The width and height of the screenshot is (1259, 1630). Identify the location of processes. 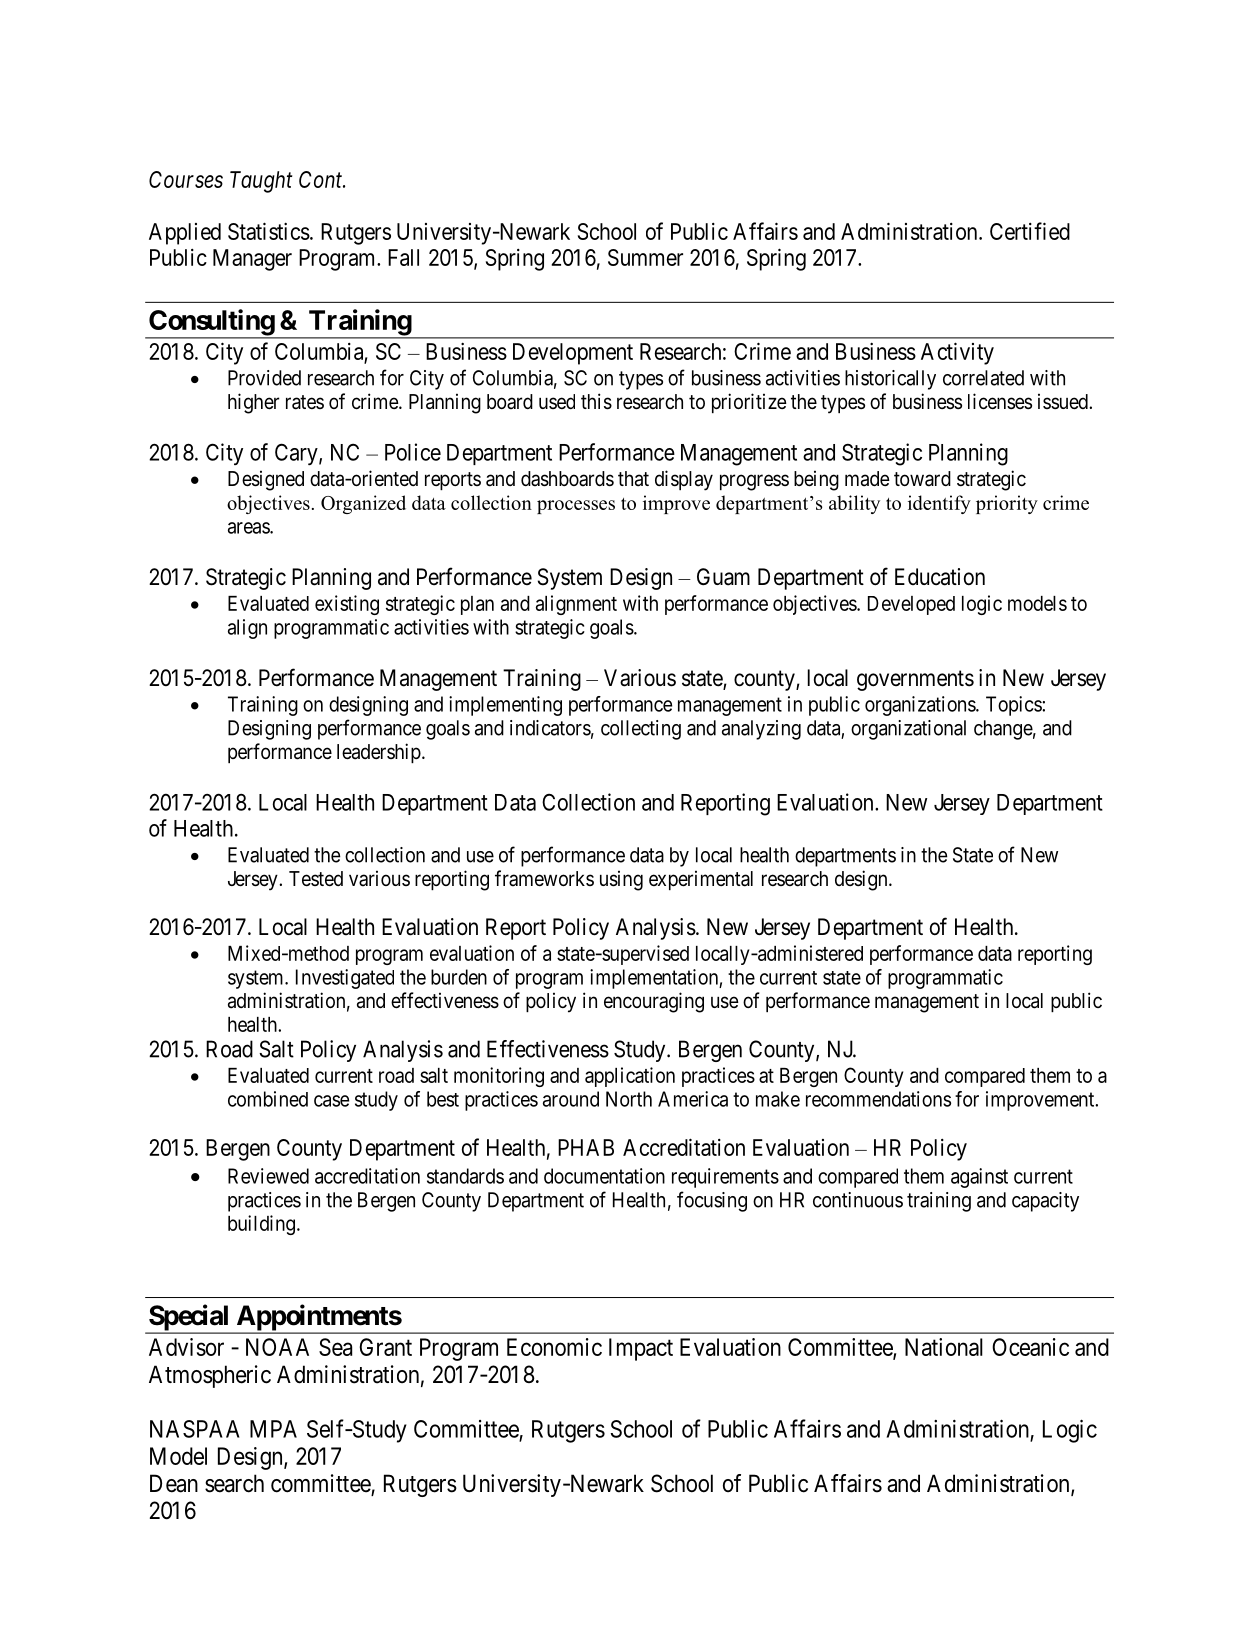
(576, 507).
